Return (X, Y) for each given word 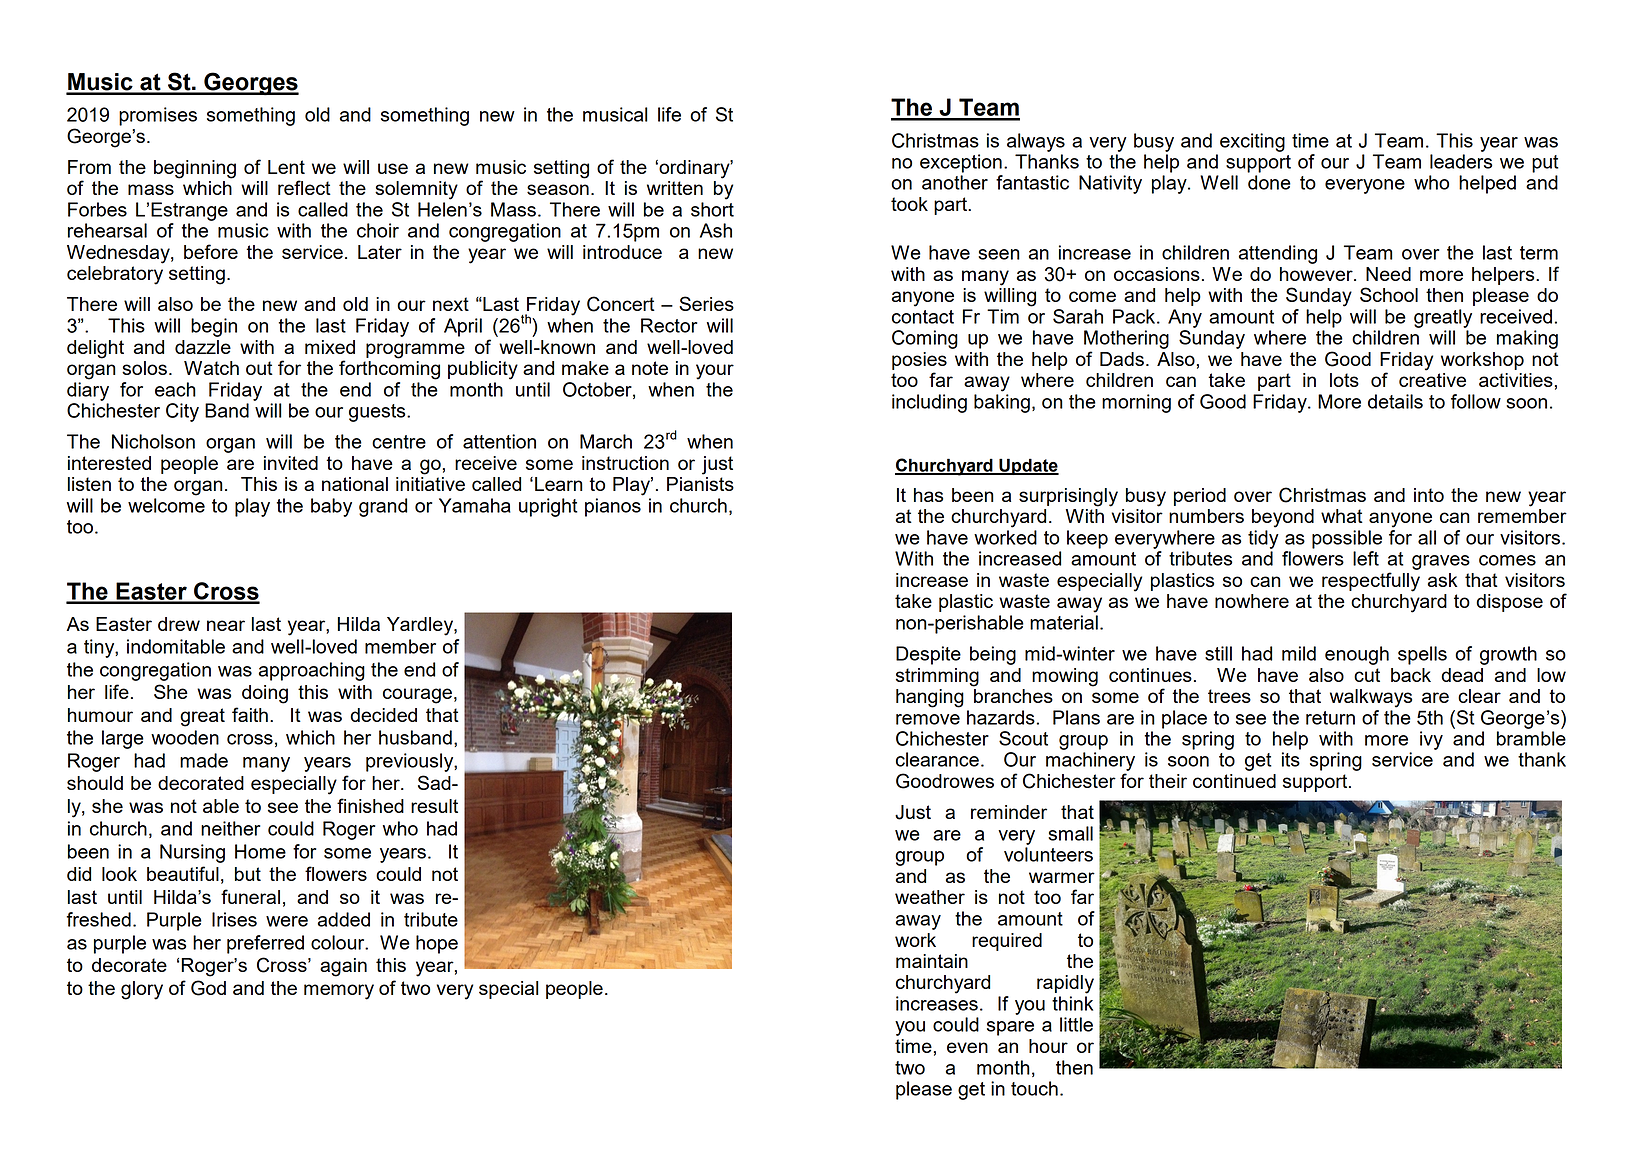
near (226, 625)
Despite (928, 655)
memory (339, 992)
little (1076, 1024)
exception (961, 163)
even (967, 1047)
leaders (1461, 161)
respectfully (1371, 582)
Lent (286, 167)
